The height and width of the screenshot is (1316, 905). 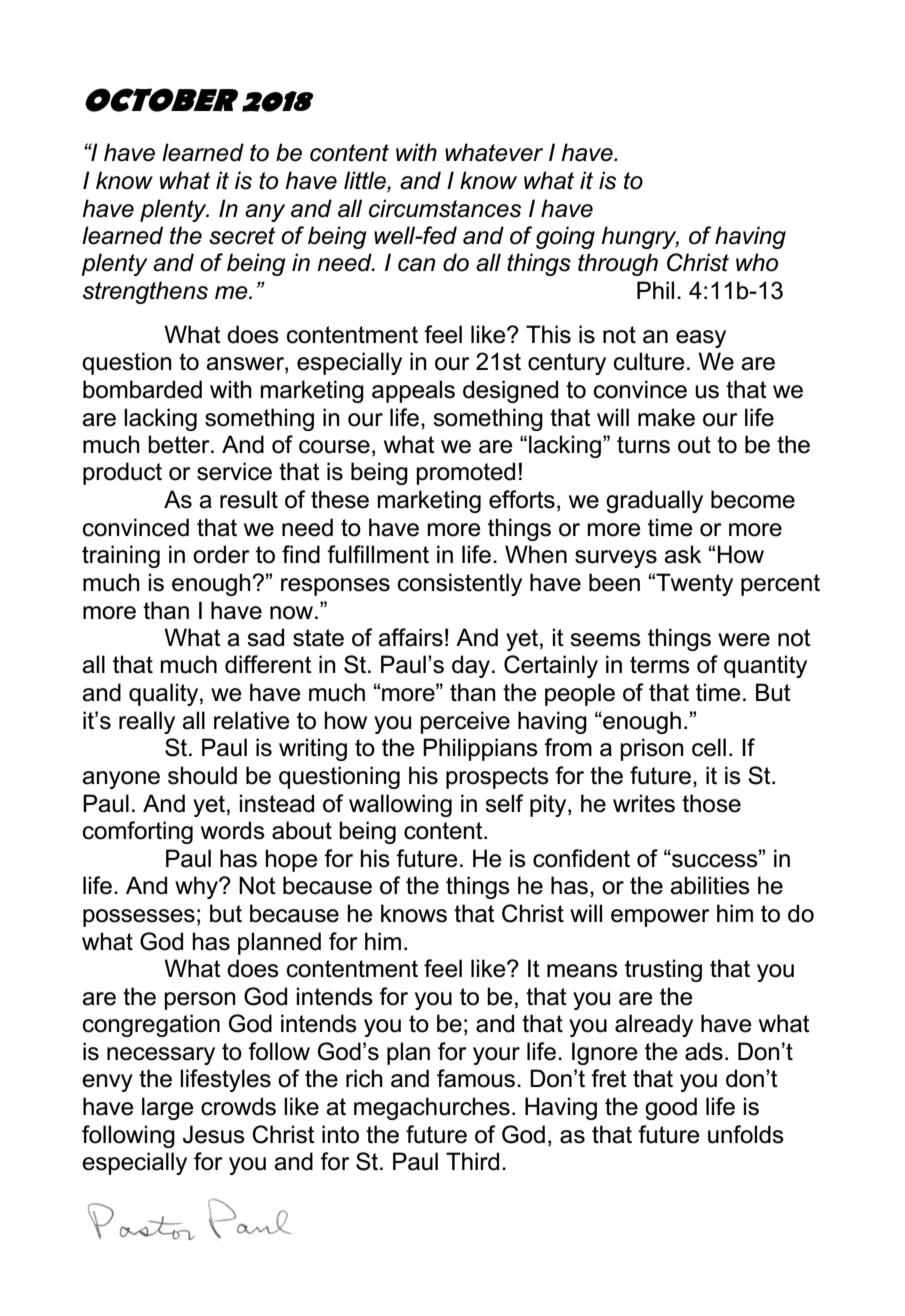 What do you see at coordinates (242, 236) in the screenshot?
I see `secret` at bounding box center [242, 236].
